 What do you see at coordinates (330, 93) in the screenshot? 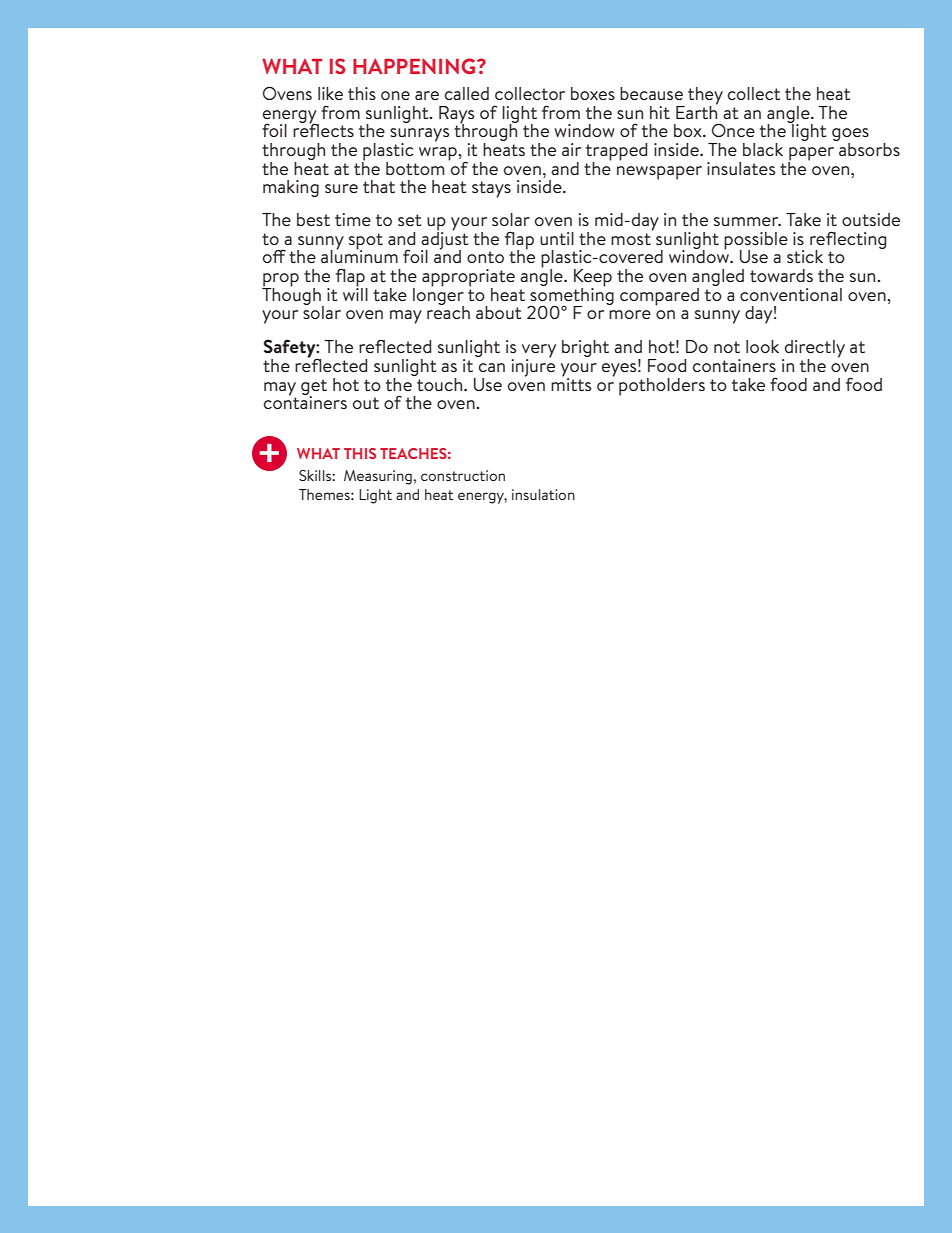
I see `like` at bounding box center [330, 93].
